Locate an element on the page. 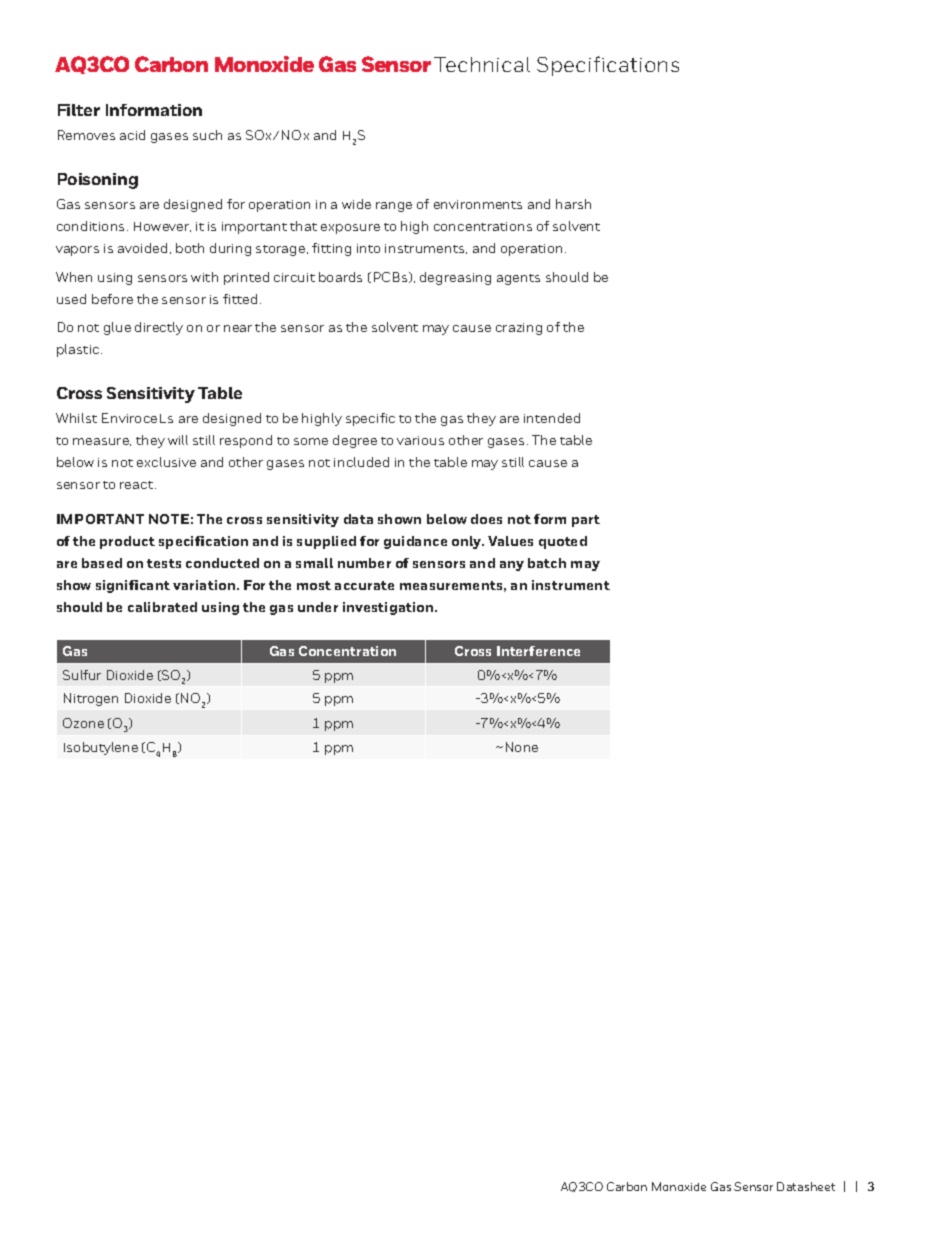  avoided is located at coordinates (142, 248).
